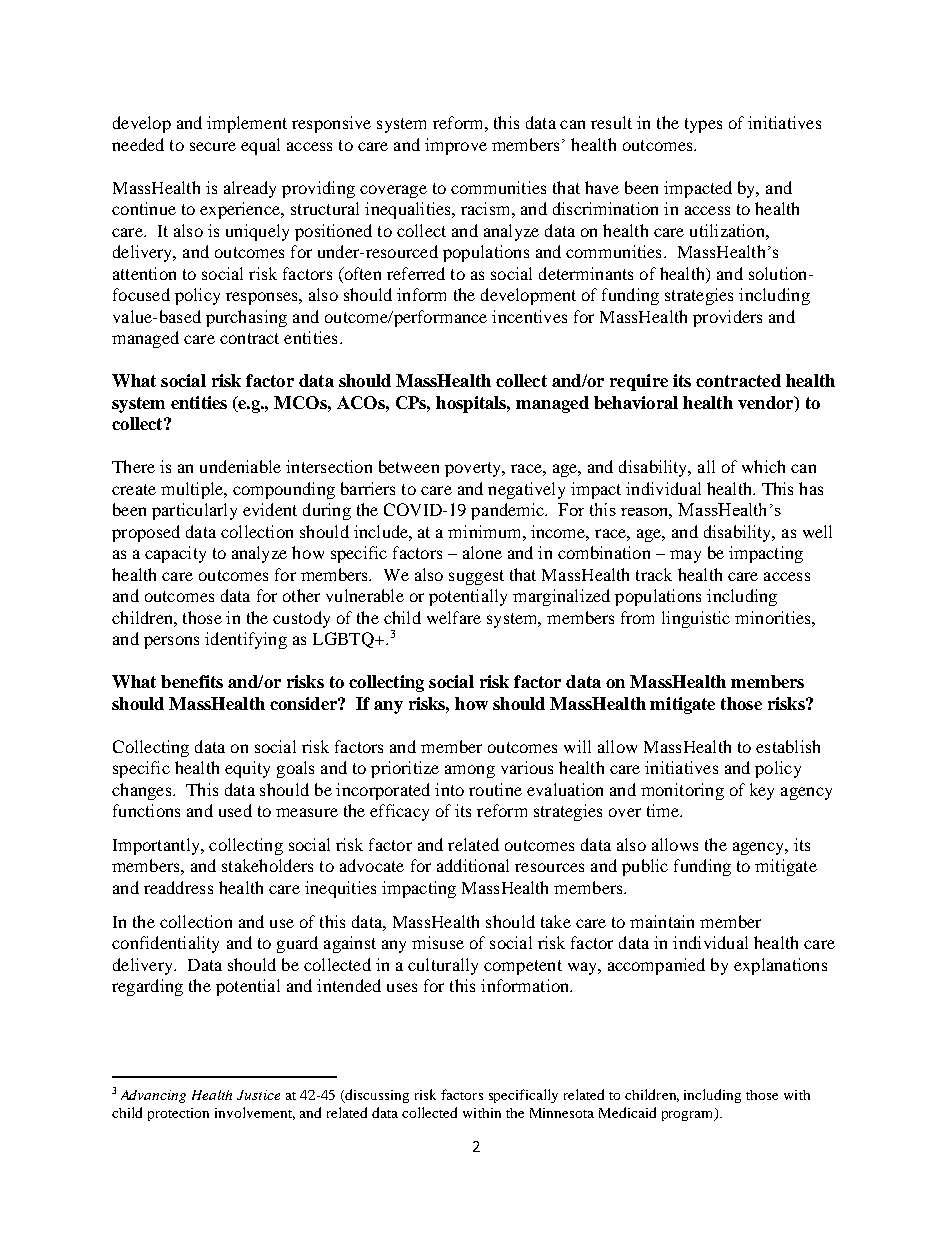 Image resolution: width=952 pixels, height=1233 pixels. What do you see at coordinates (258, 1095) in the screenshot?
I see `Justice` at bounding box center [258, 1095].
